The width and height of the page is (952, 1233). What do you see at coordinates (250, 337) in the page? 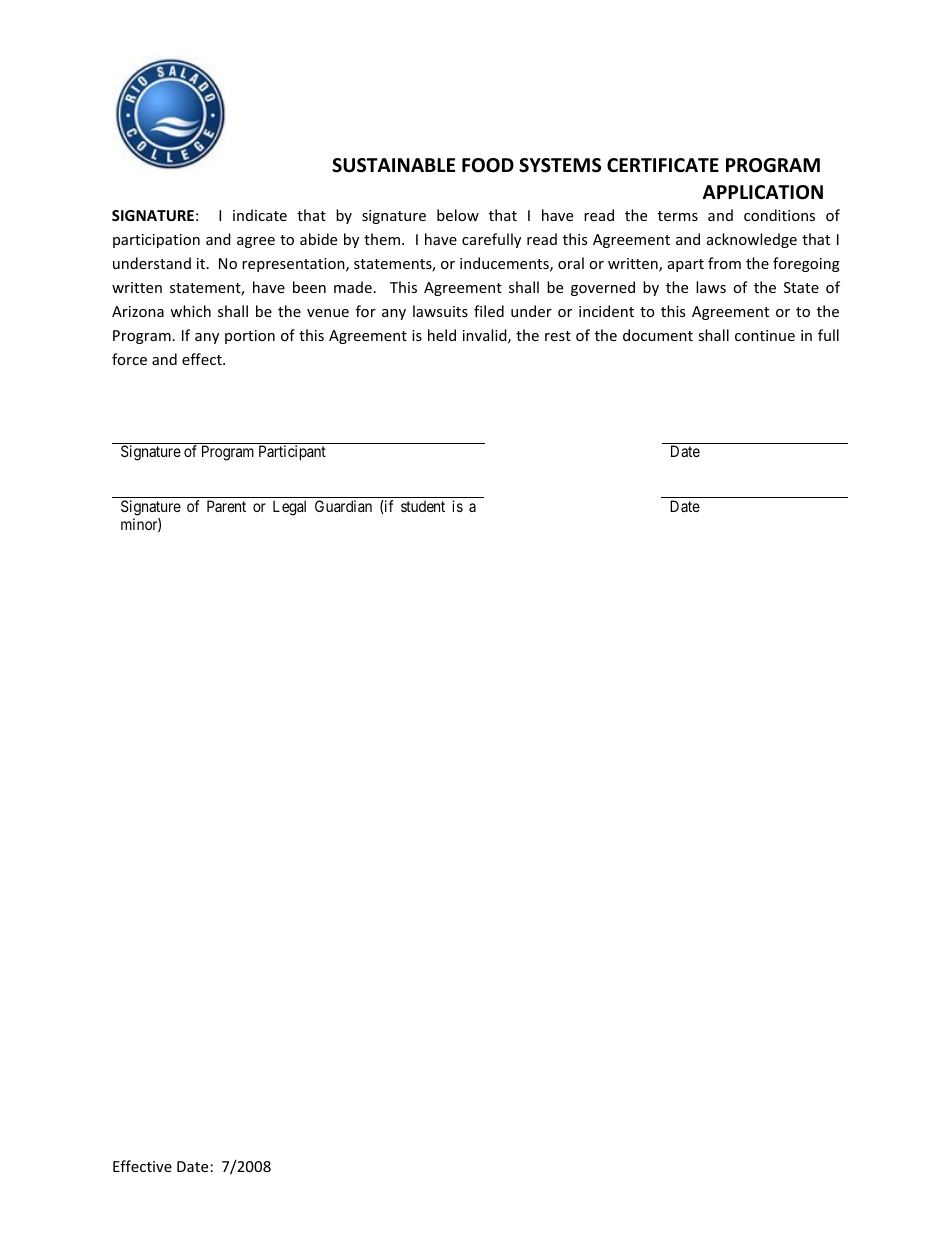
I see `portion` at bounding box center [250, 337].
